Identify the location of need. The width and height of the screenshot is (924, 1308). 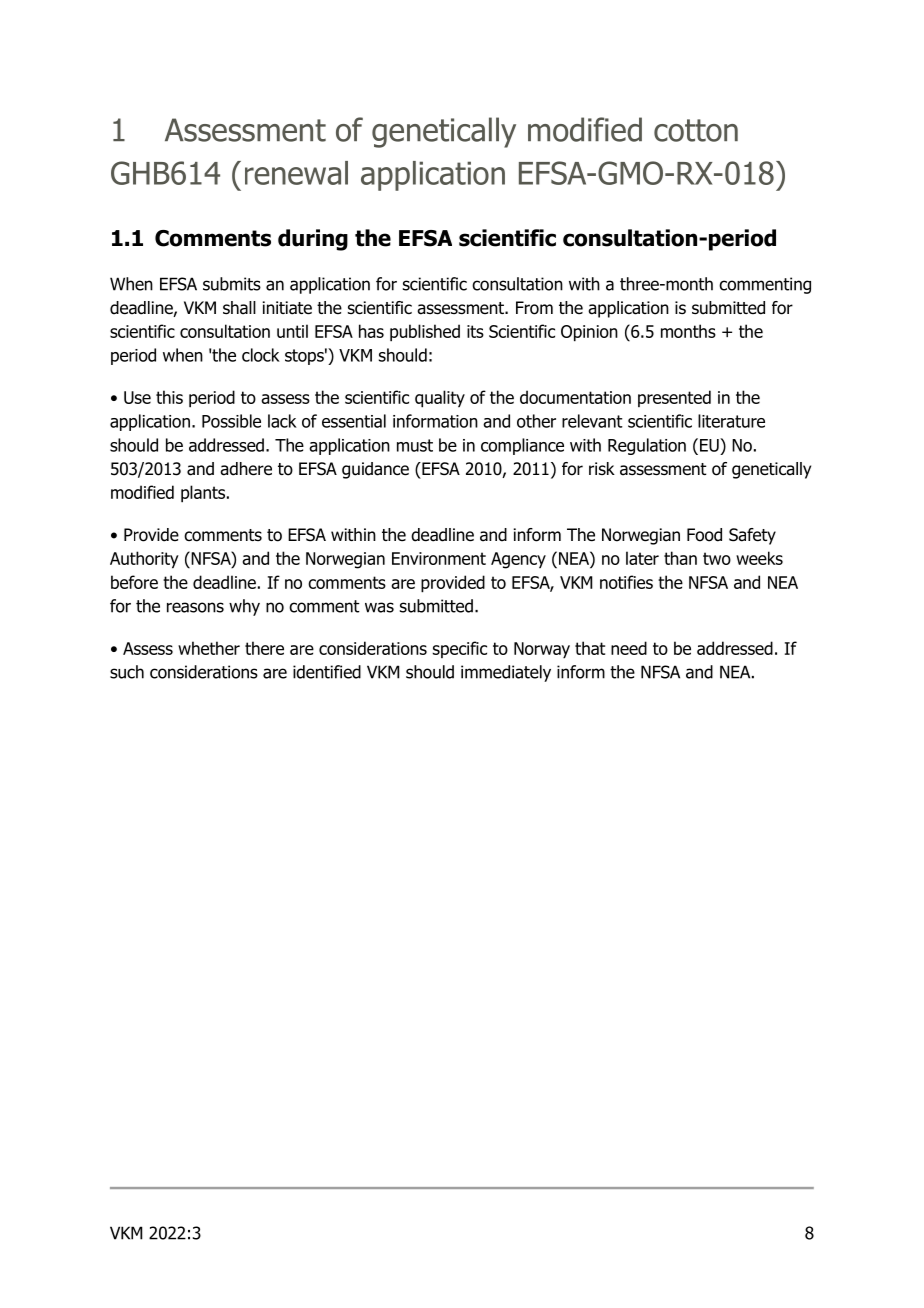
(629, 648).
